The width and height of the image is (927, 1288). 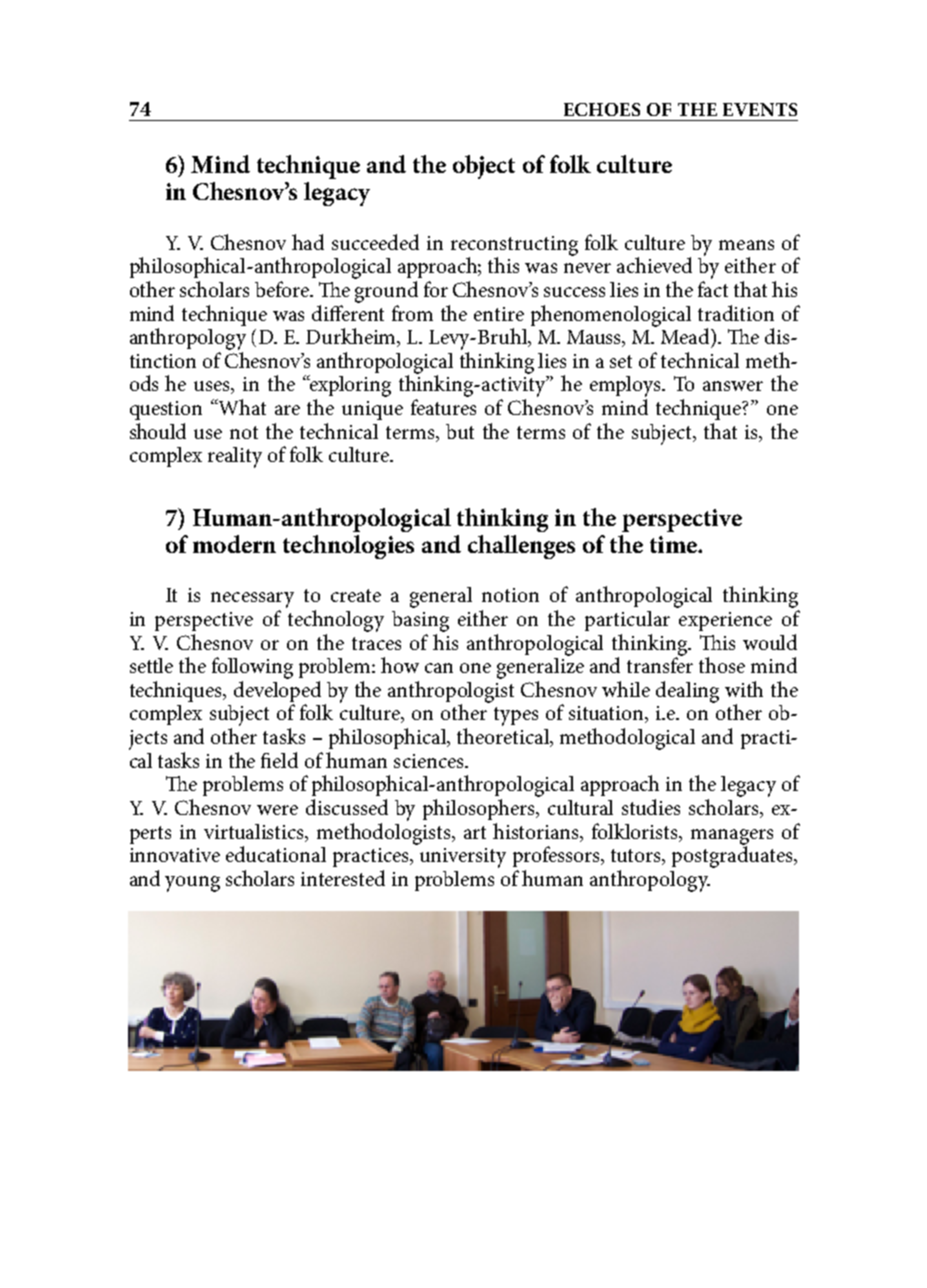 I want to click on had, so click(x=308, y=242).
